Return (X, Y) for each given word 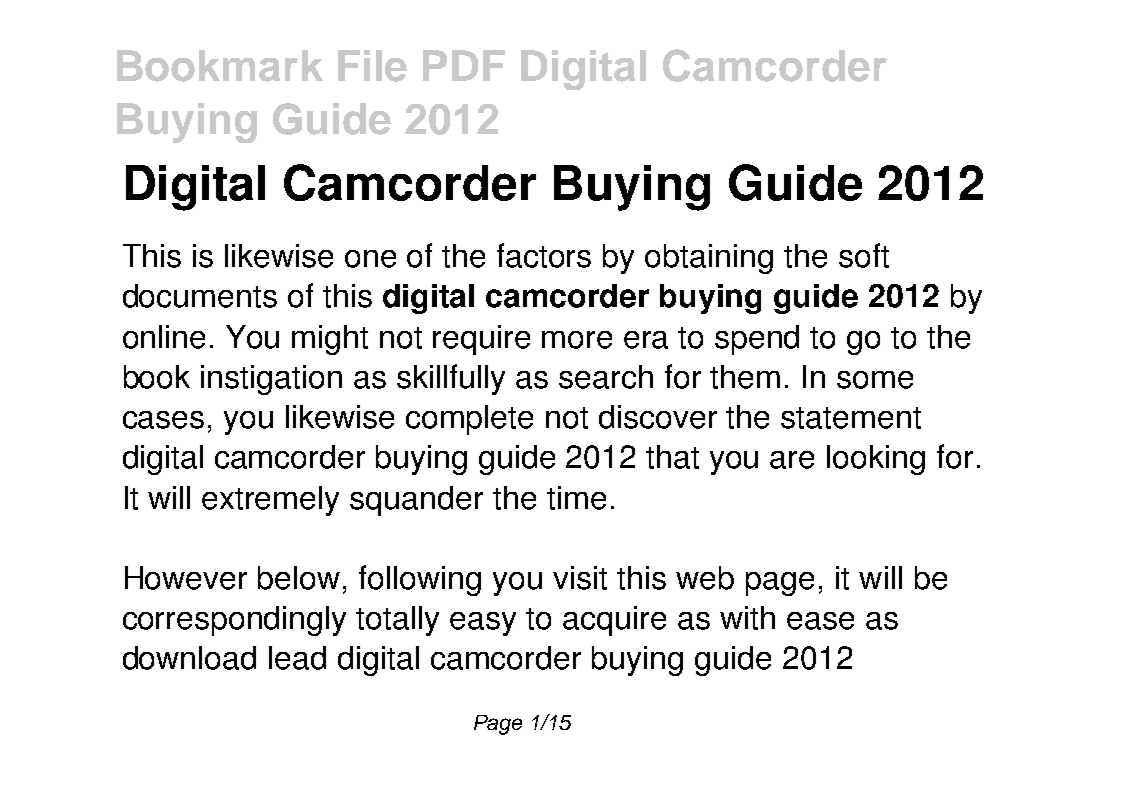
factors (544, 255)
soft (864, 255)
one (370, 259)
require (481, 340)
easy (483, 624)
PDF (464, 65)
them (745, 377)
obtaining (709, 259)
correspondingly (234, 621)
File (372, 66)
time (576, 498)
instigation (271, 380)
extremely (270, 501)
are (792, 460)
